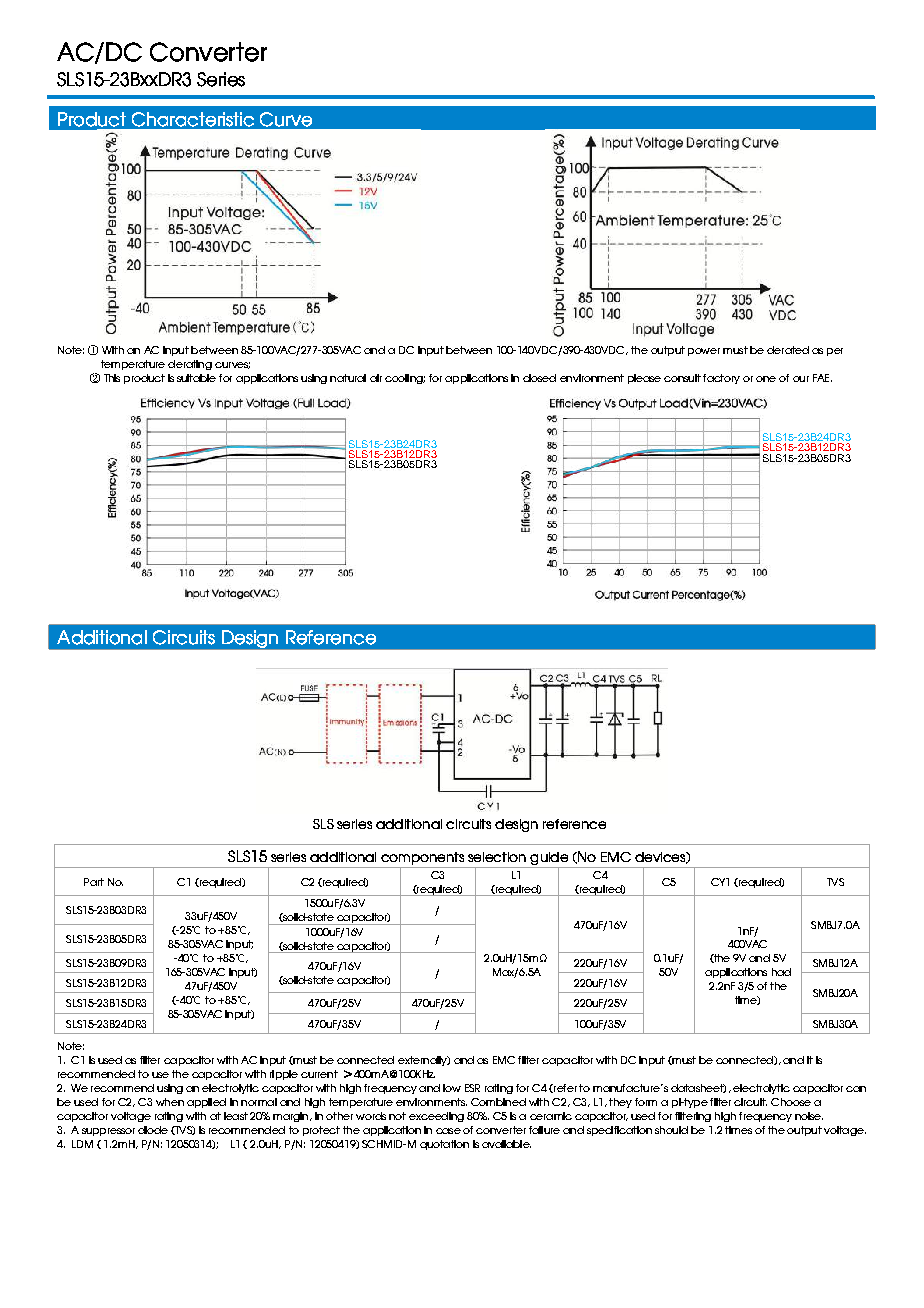 This page has width=924, height=1308. I want to click on diode, so click(153, 1130).
